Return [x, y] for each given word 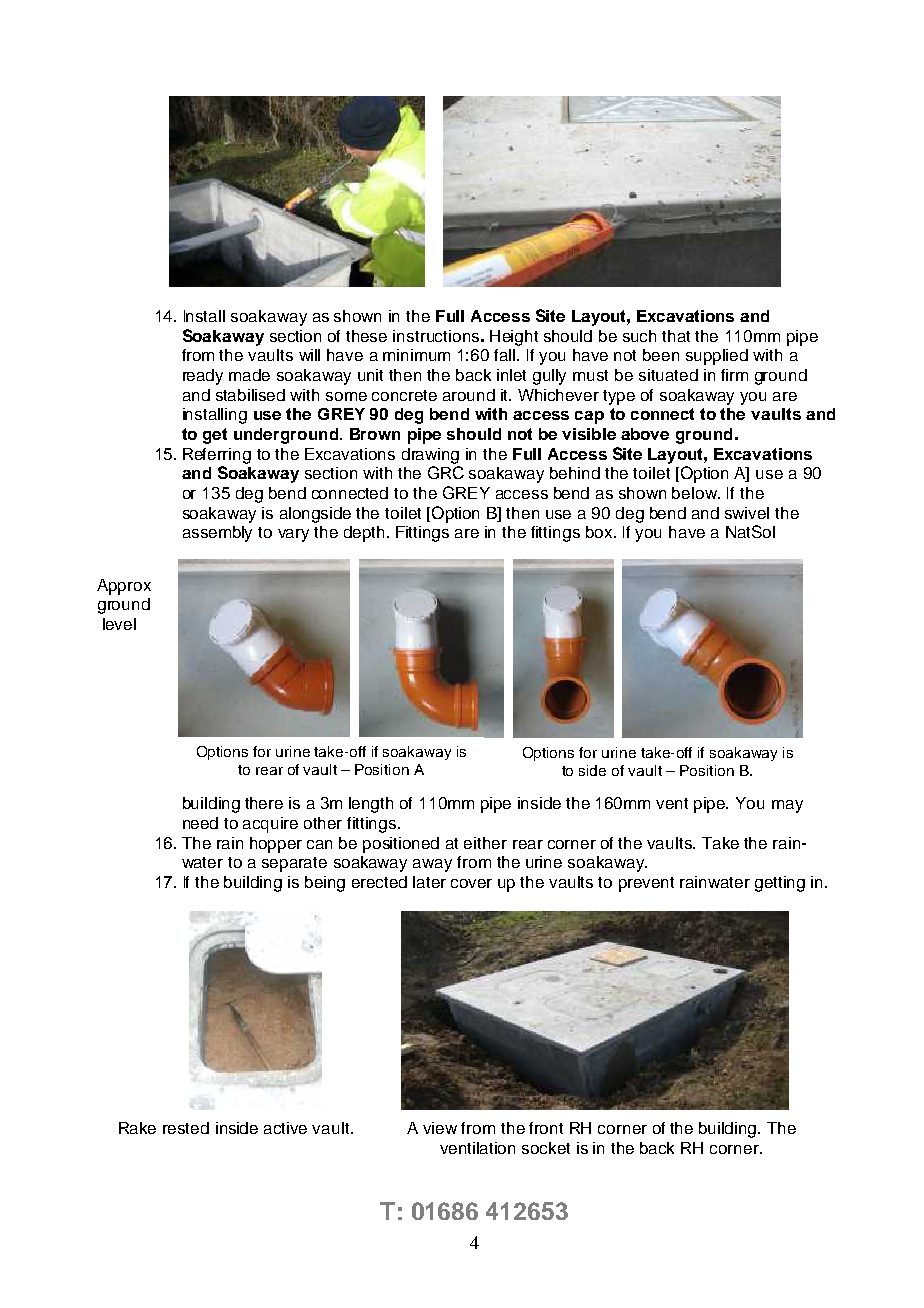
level [119, 624]
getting [780, 884]
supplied [717, 357]
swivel [747, 513]
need [200, 823]
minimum [416, 355]
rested [186, 1128]
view [440, 1128]
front [546, 1128]
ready [203, 377]
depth [364, 534]
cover [471, 883]
